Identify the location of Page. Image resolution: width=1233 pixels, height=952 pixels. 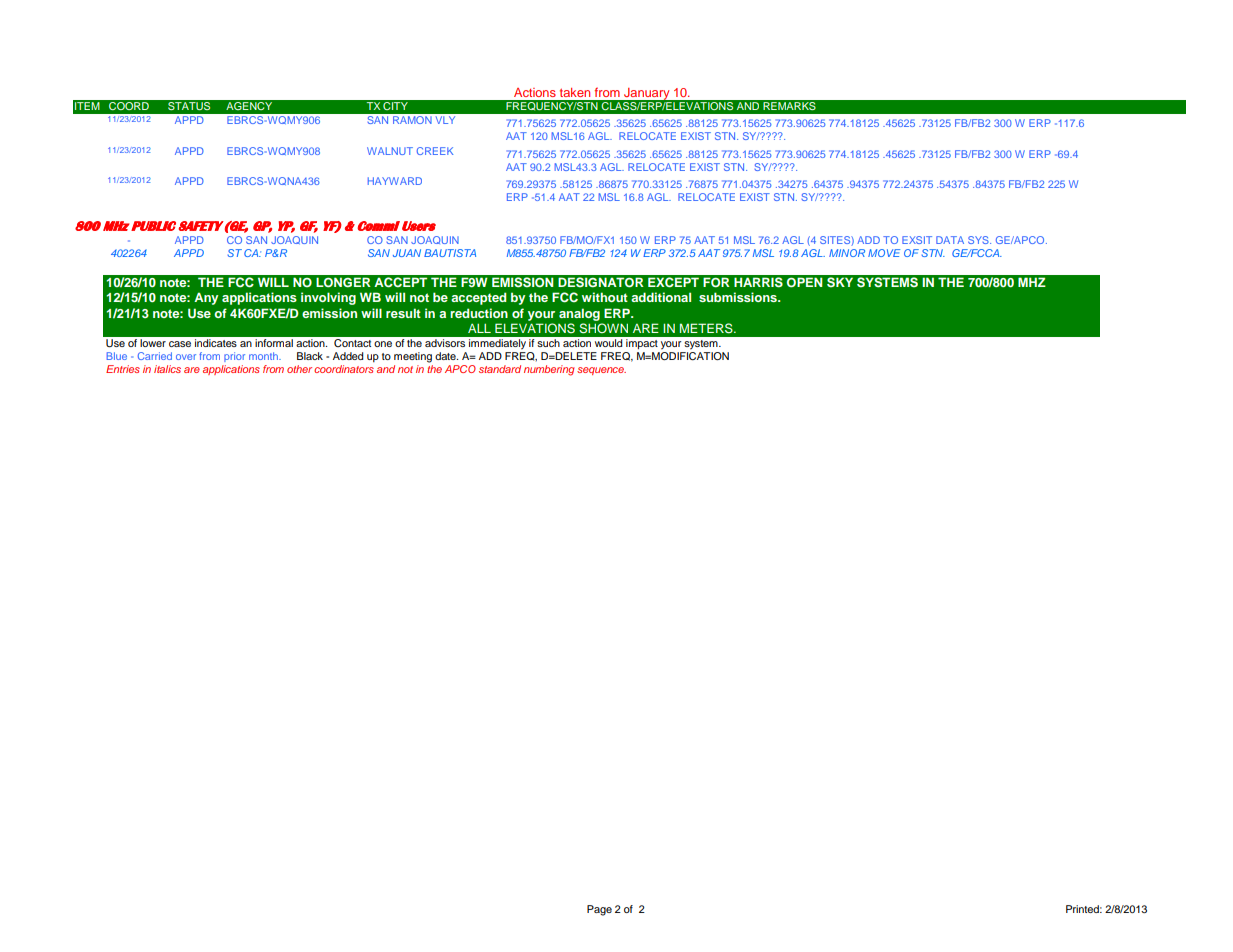
(599, 910).
